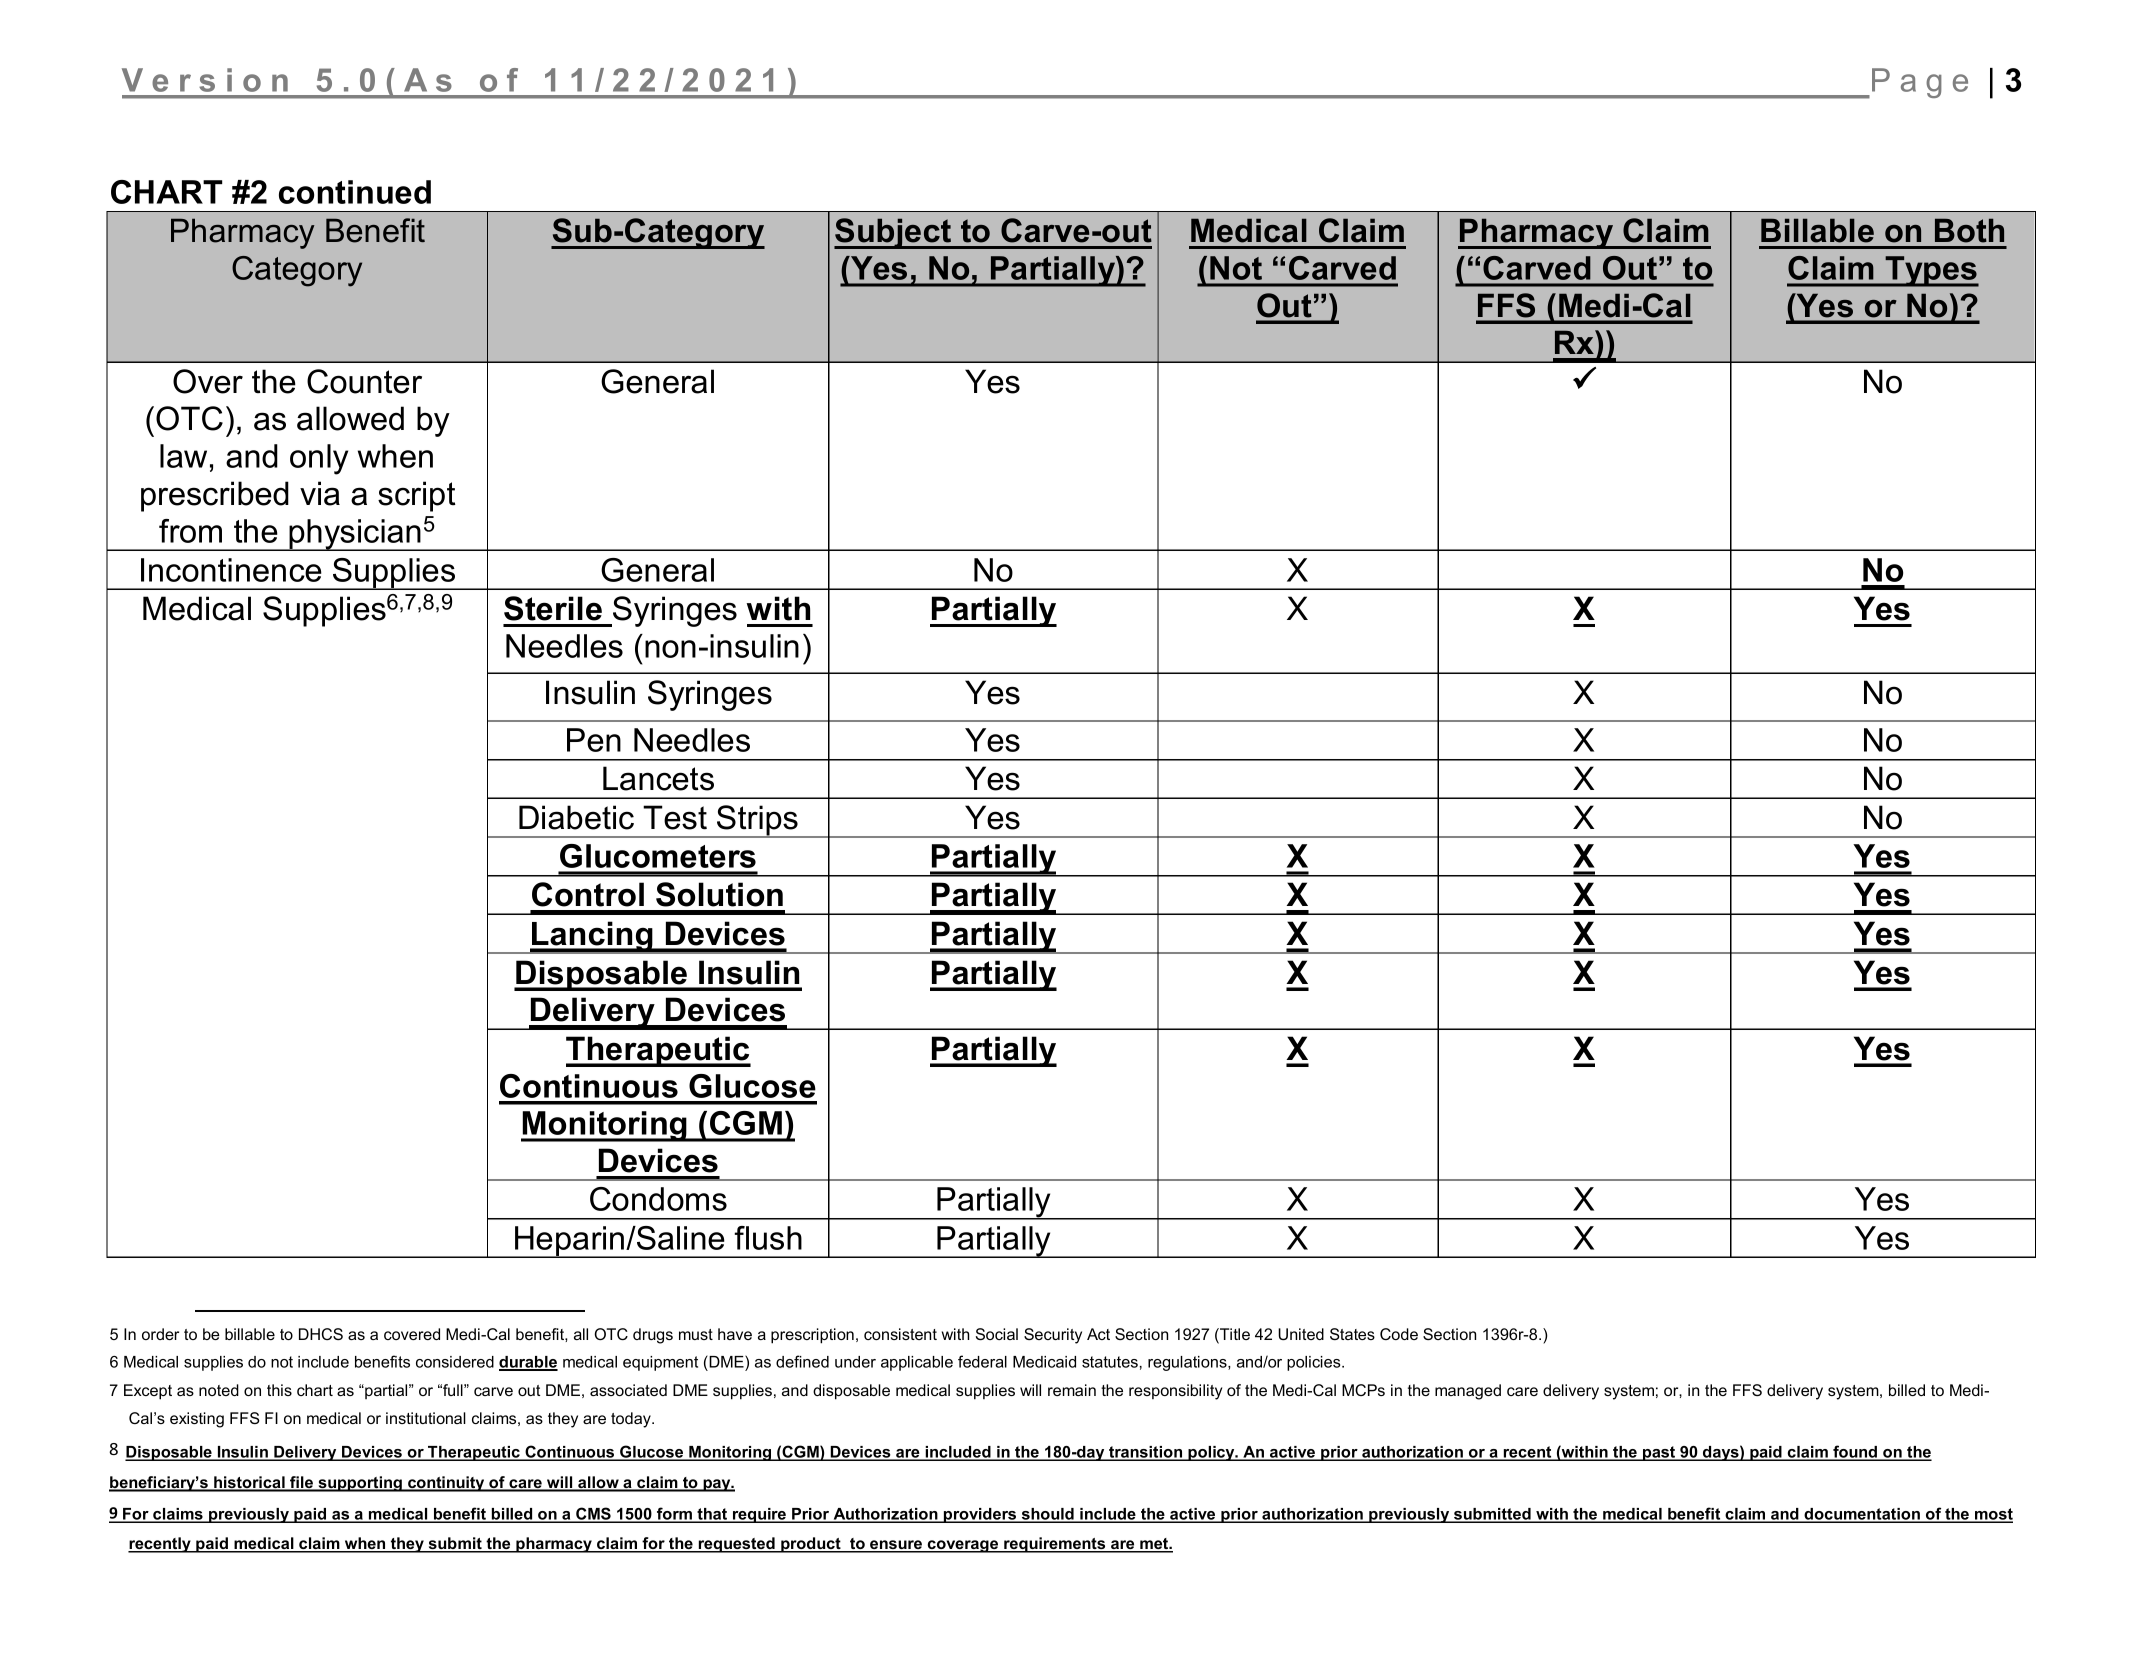  Describe the element at coordinates (1931, 271) in the document. I see `Types` at that location.
